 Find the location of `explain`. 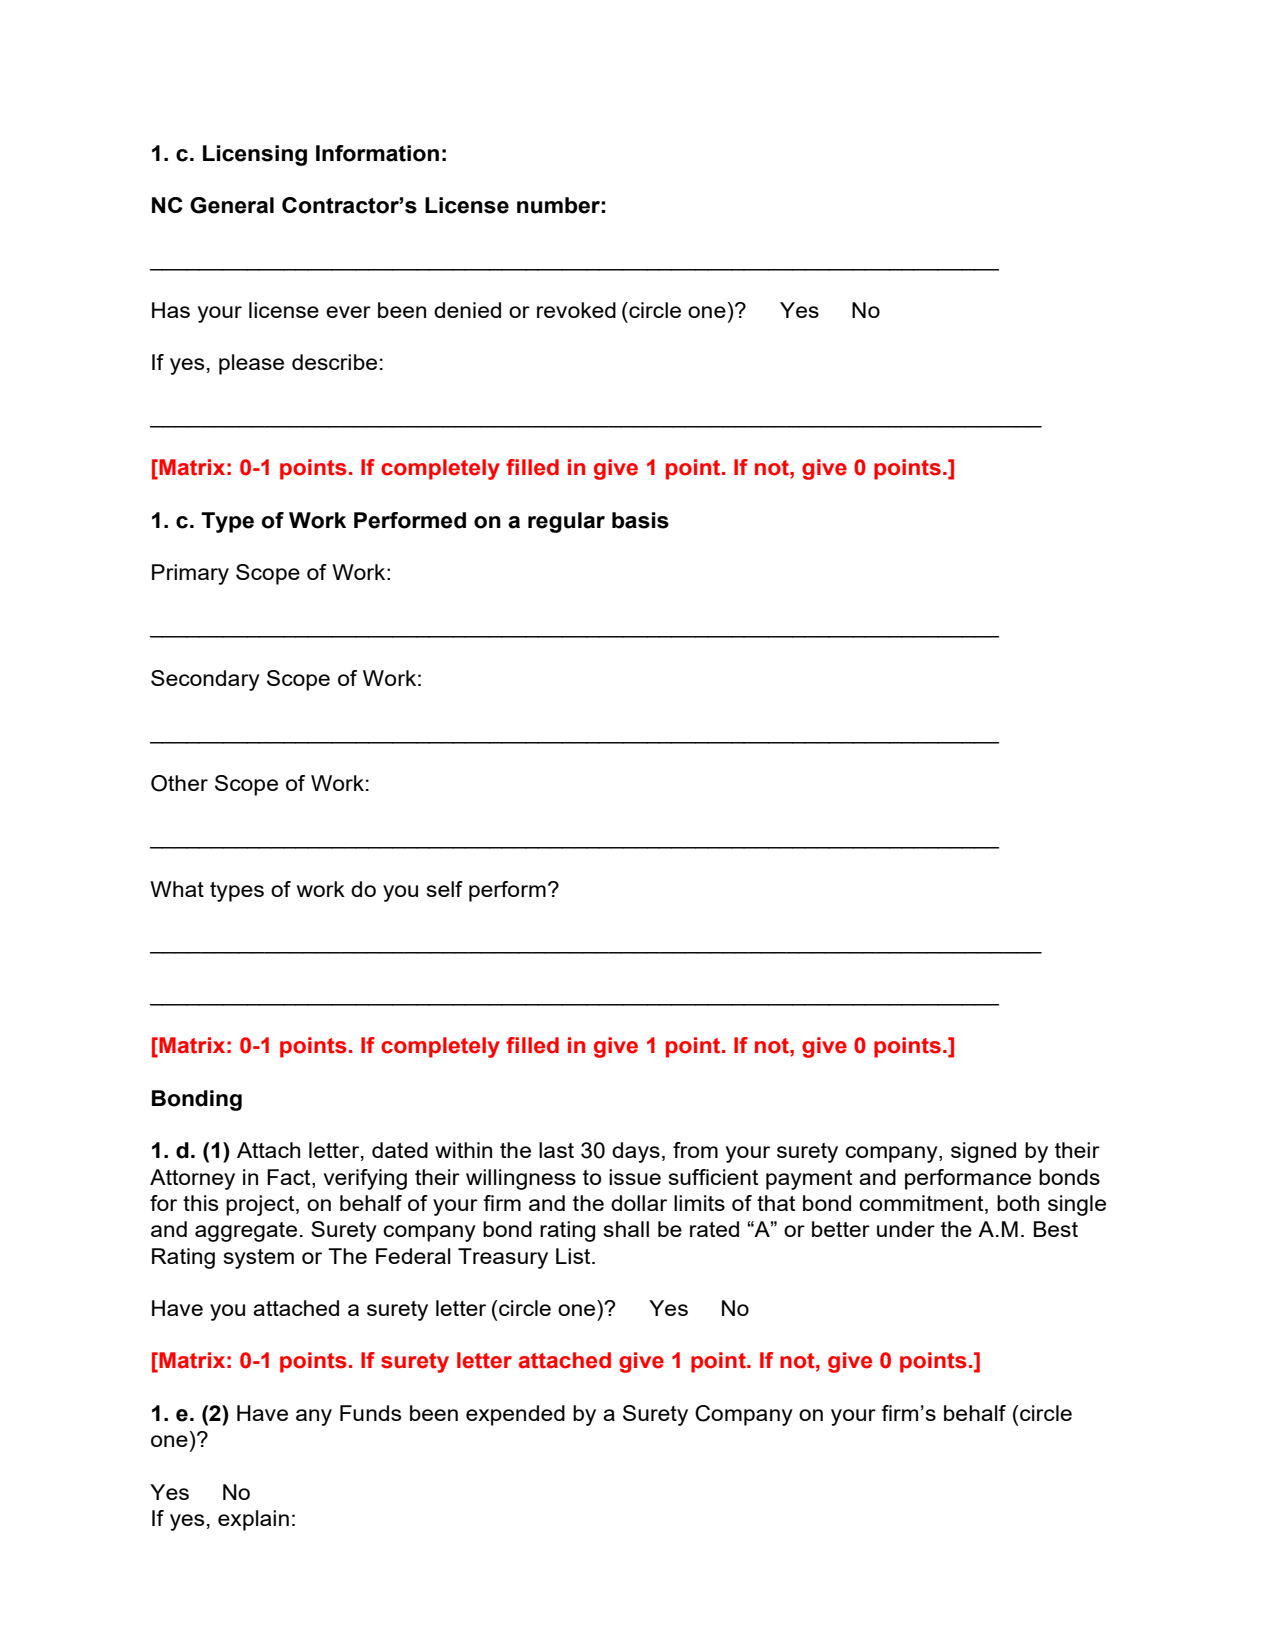

explain is located at coordinates (253, 1520).
